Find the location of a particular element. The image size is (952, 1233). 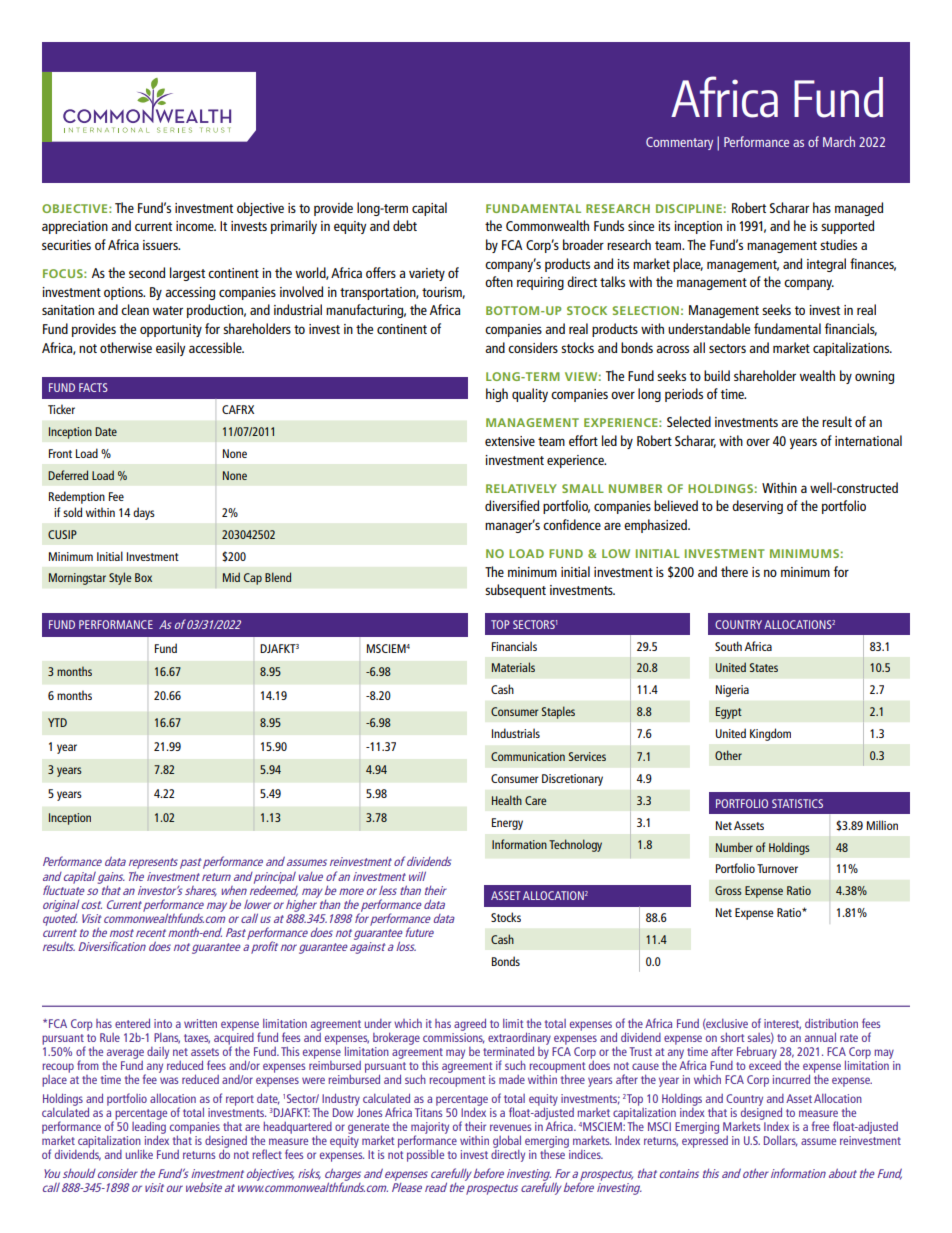

Dollars is located at coordinates (781, 1141).
